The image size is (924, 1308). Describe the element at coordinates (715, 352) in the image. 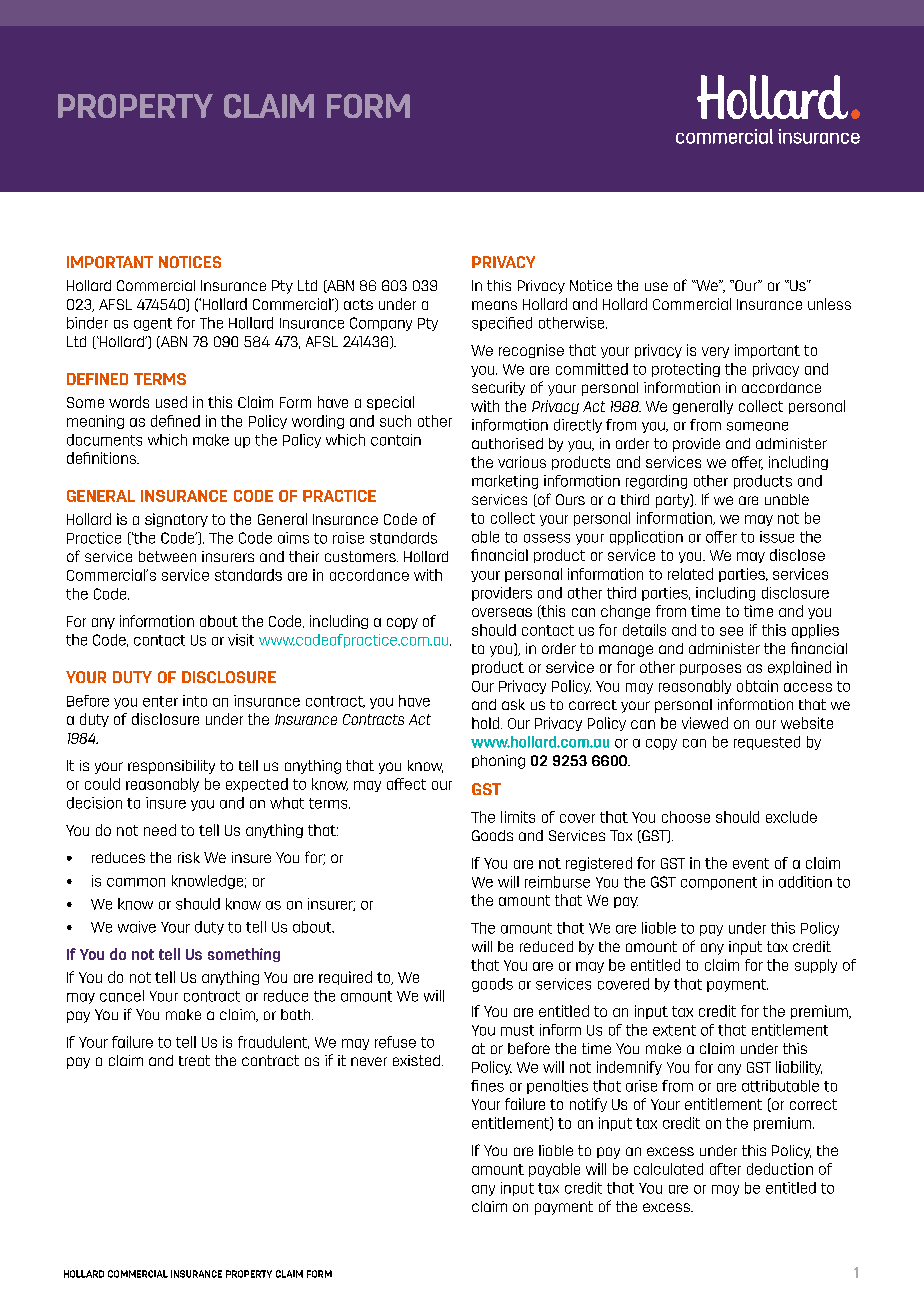

I see `very` at that location.
